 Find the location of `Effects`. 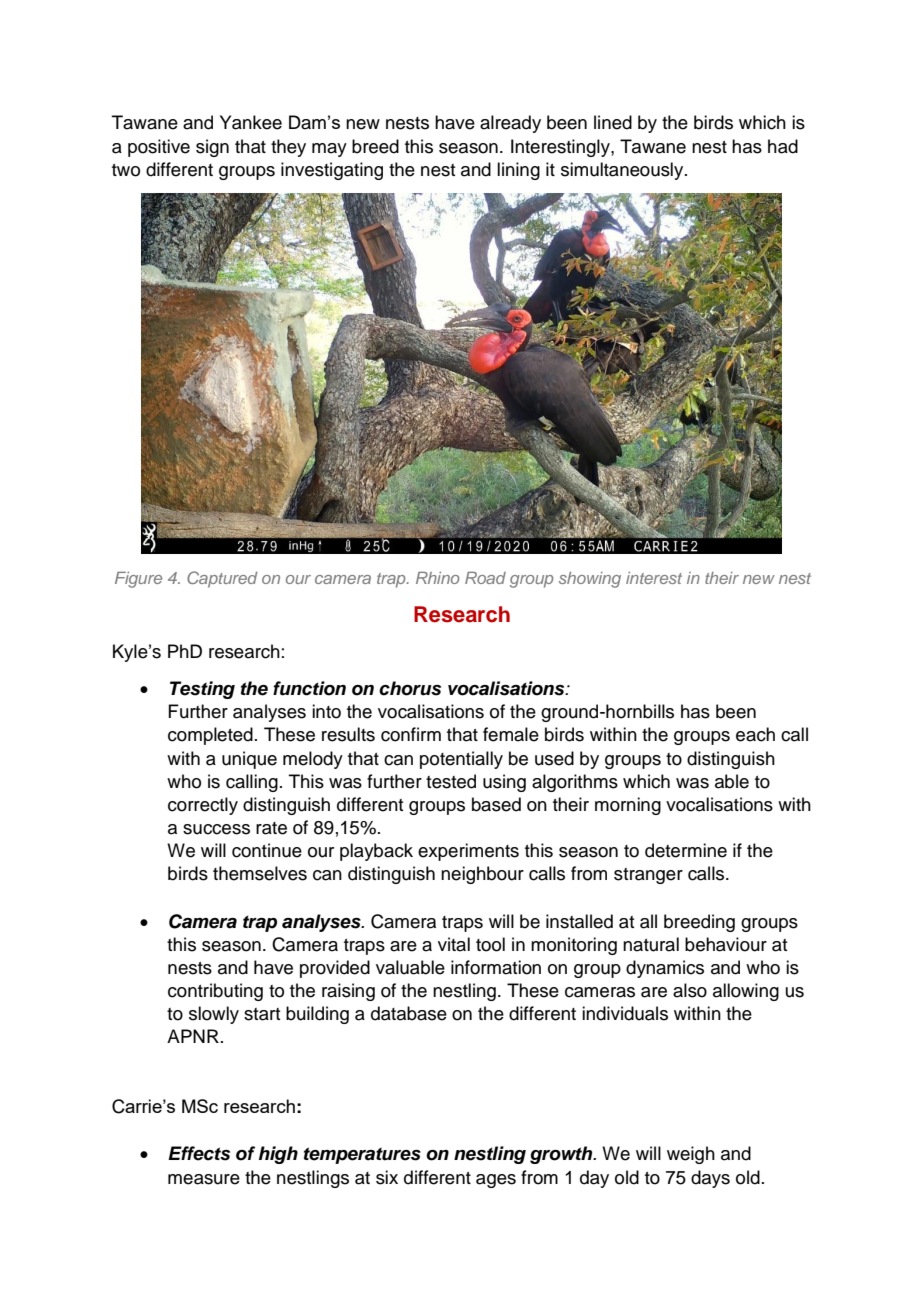

Effects is located at coordinates (199, 1153).
